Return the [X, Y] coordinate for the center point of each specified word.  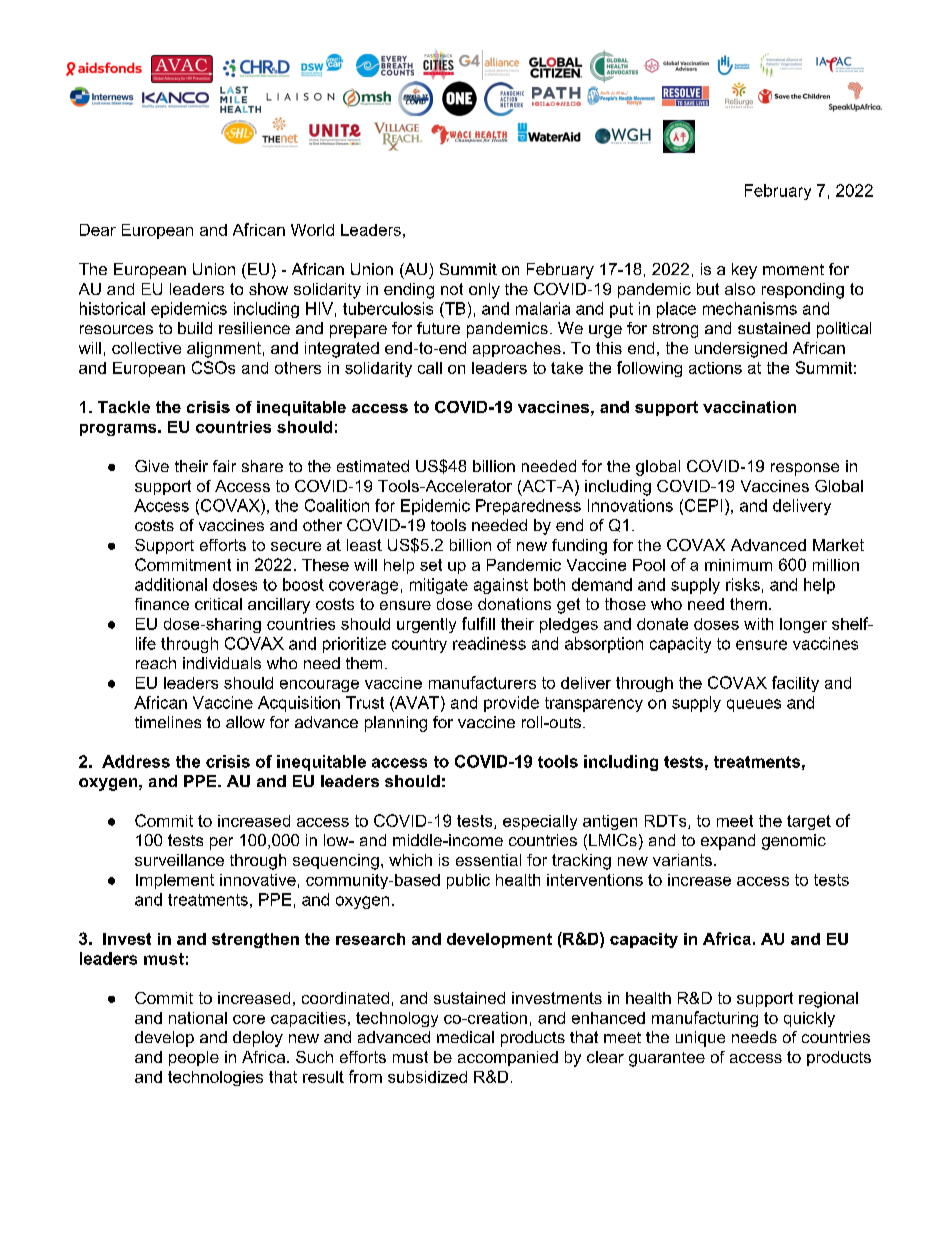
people [194, 1058]
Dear [98, 230]
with [758, 624]
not [452, 289]
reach [156, 663]
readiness [489, 643]
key [744, 271]
